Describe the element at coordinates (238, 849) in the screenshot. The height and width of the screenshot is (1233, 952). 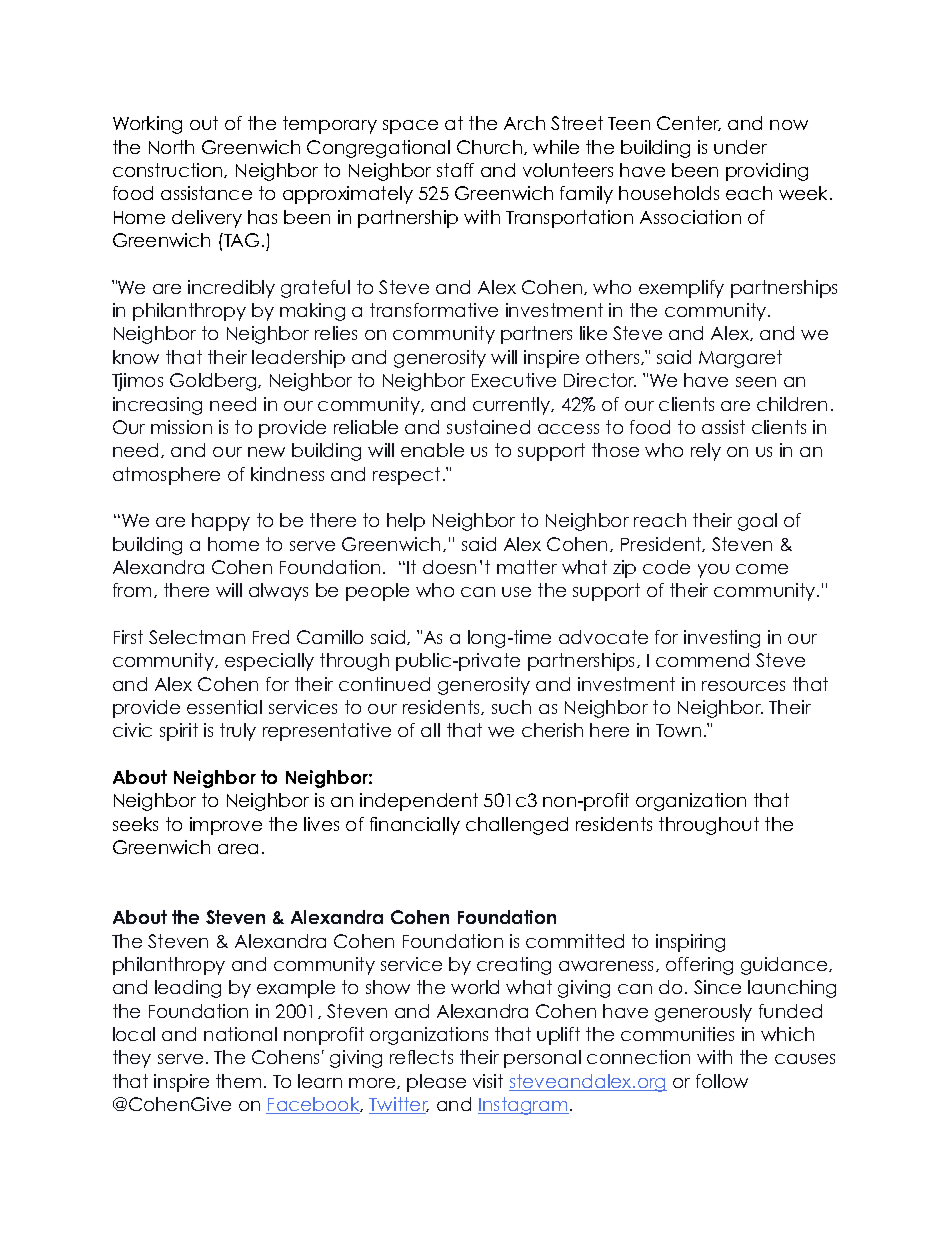
I see `area` at that location.
